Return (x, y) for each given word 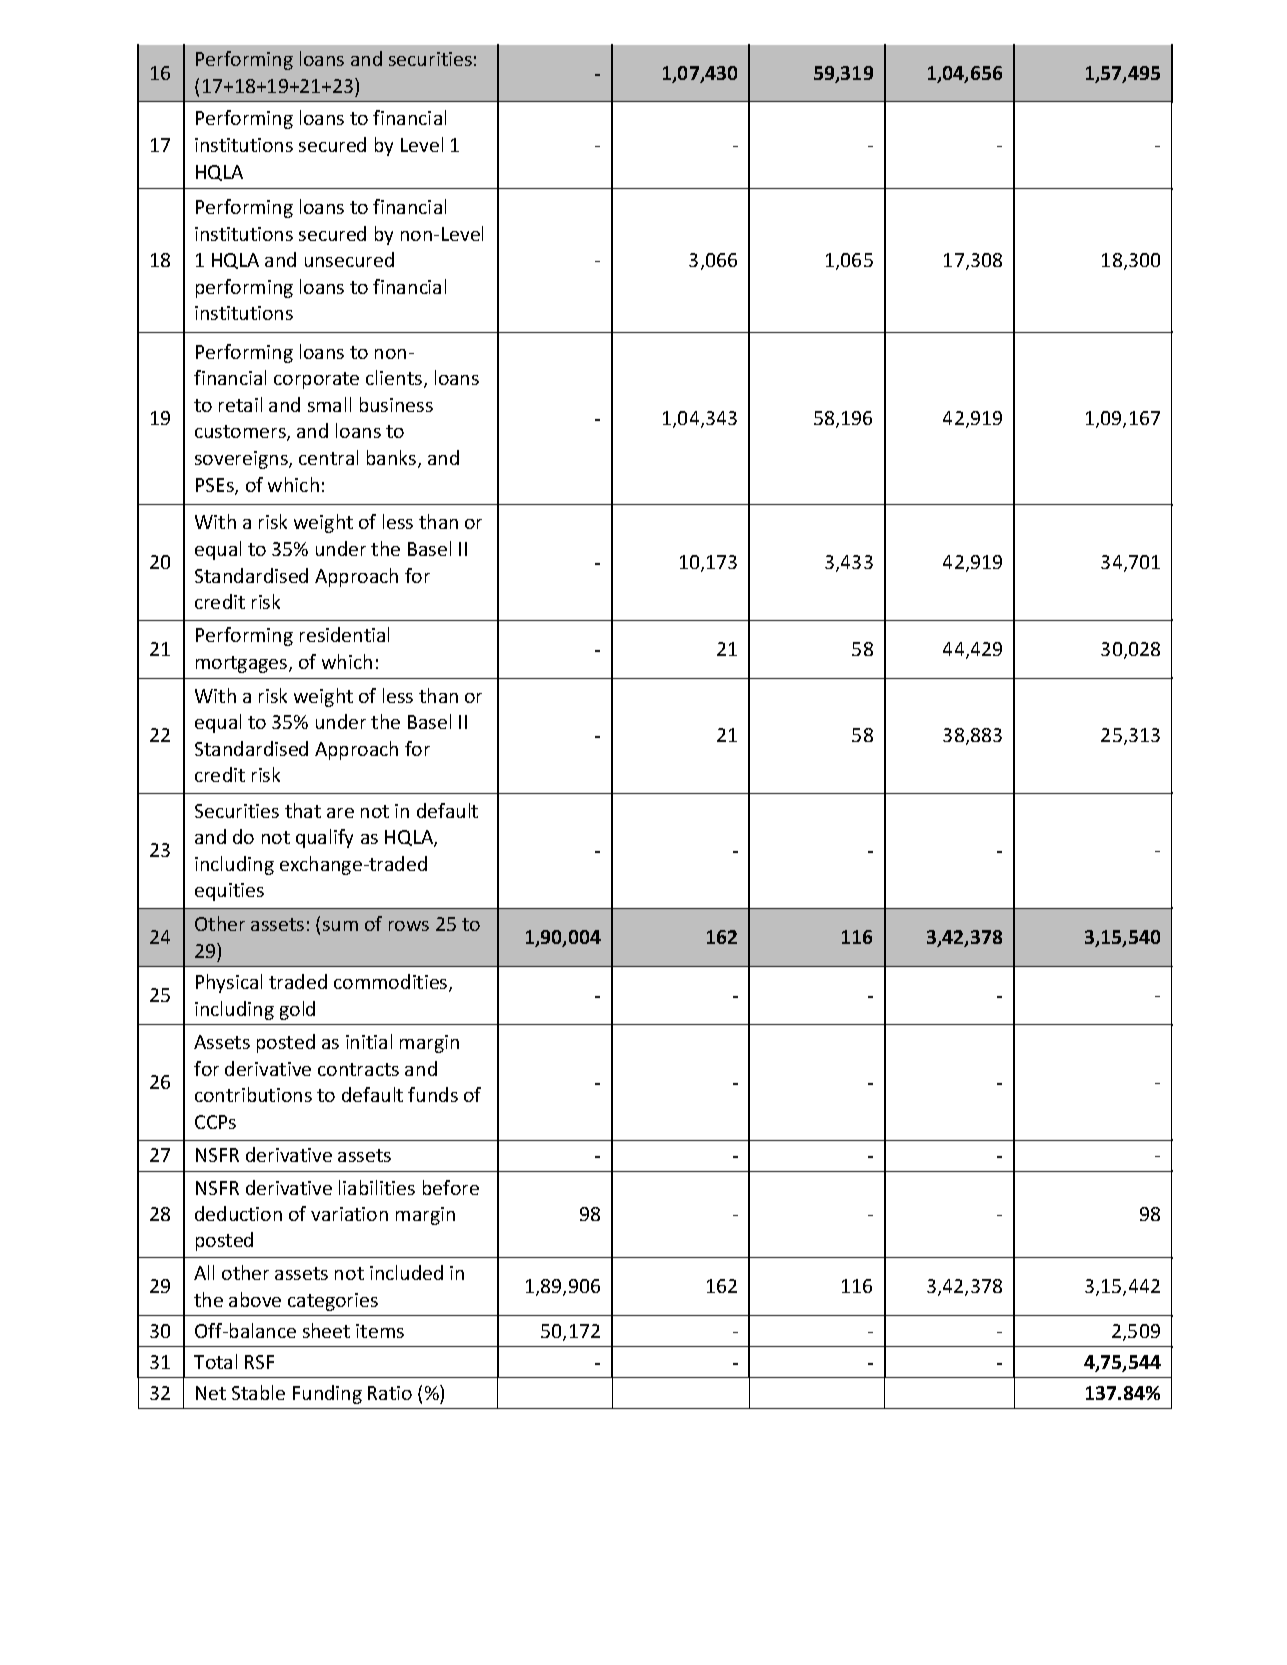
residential (344, 634)
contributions (253, 1094)
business (396, 404)
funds (433, 1094)
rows (409, 926)
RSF (259, 1362)
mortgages (243, 664)
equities (229, 892)
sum (340, 926)
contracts (358, 1069)
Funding (327, 1394)
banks (391, 457)
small (329, 404)
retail (240, 404)
